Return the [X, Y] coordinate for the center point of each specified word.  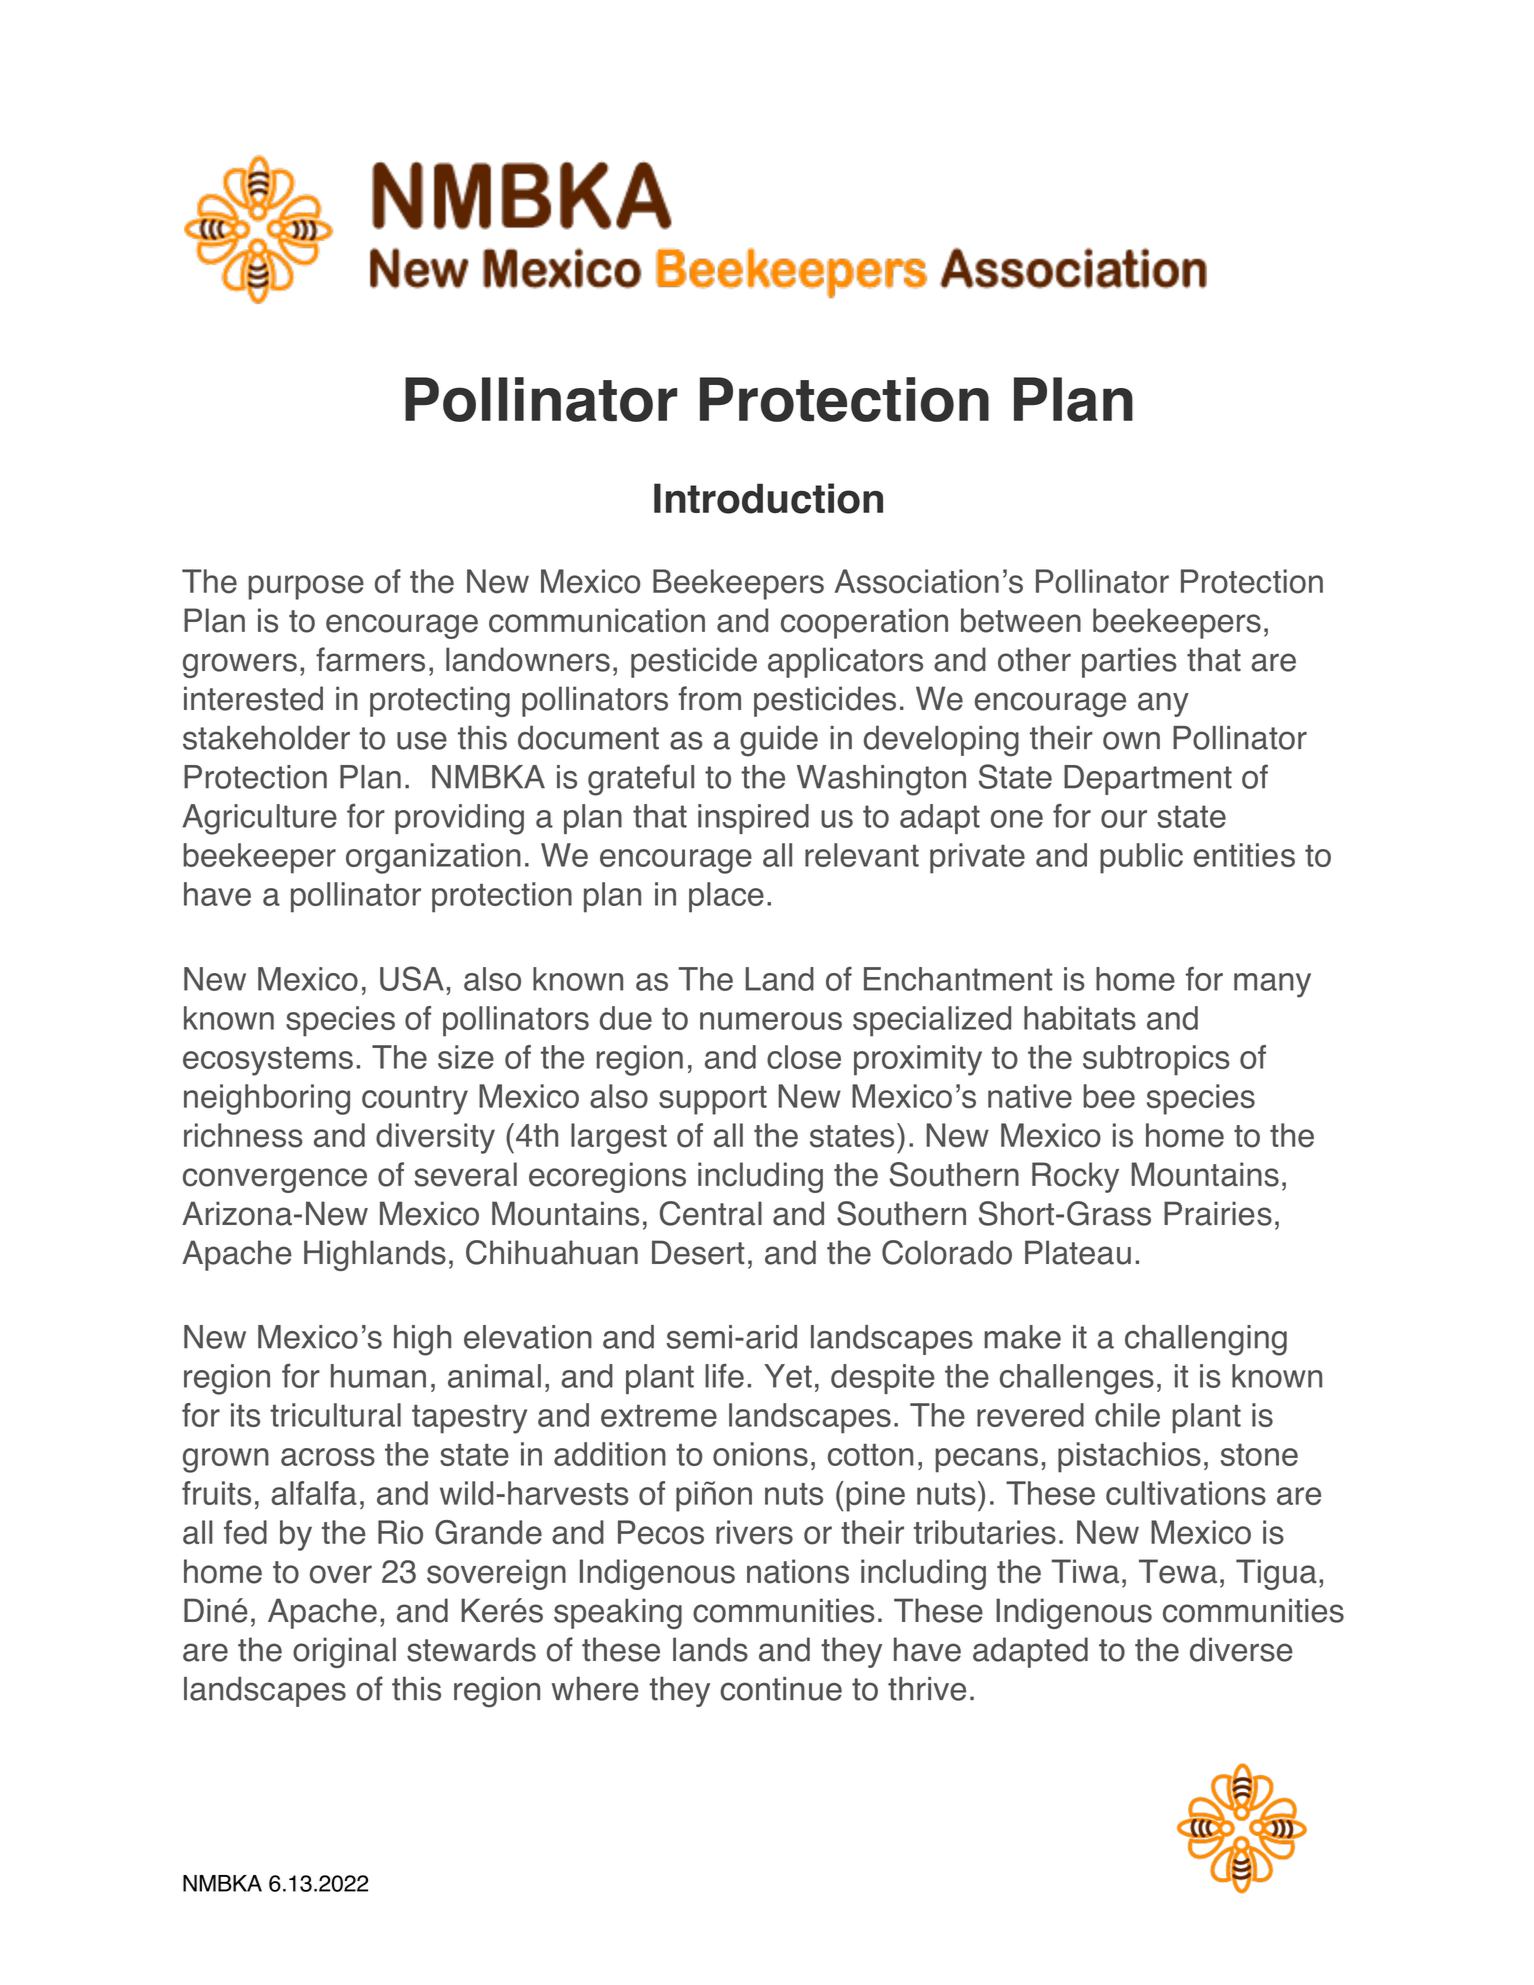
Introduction [768, 498]
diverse [1241, 1649]
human [378, 1376]
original [344, 1652]
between [1021, 620]
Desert [698, 1252]
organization [433, 858]
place [726, 897]
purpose [306, 587]
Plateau [1078, 1252]
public [1141, 858]
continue [781, 1689]
